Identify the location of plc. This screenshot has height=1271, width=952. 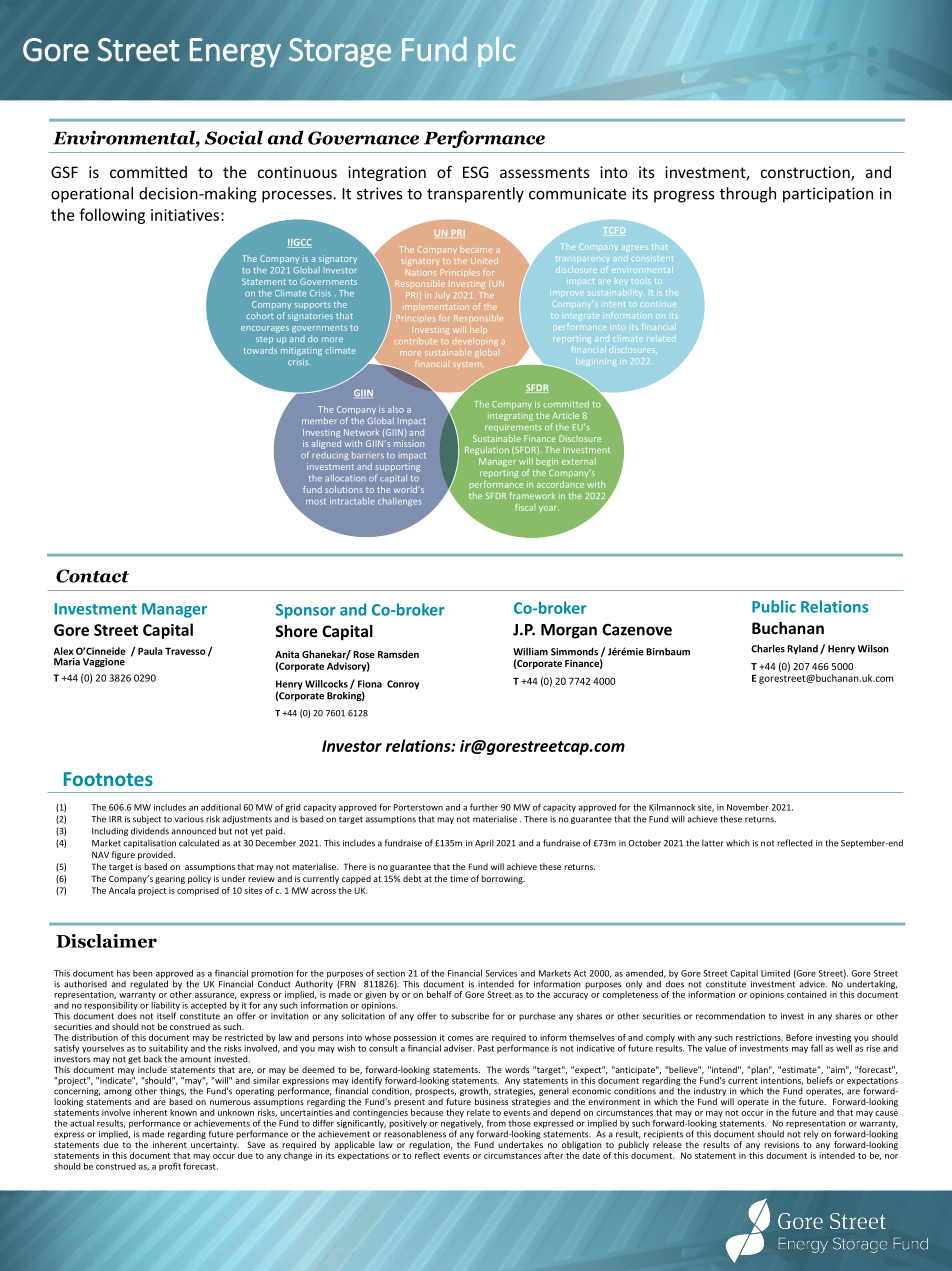
(496, 52).
